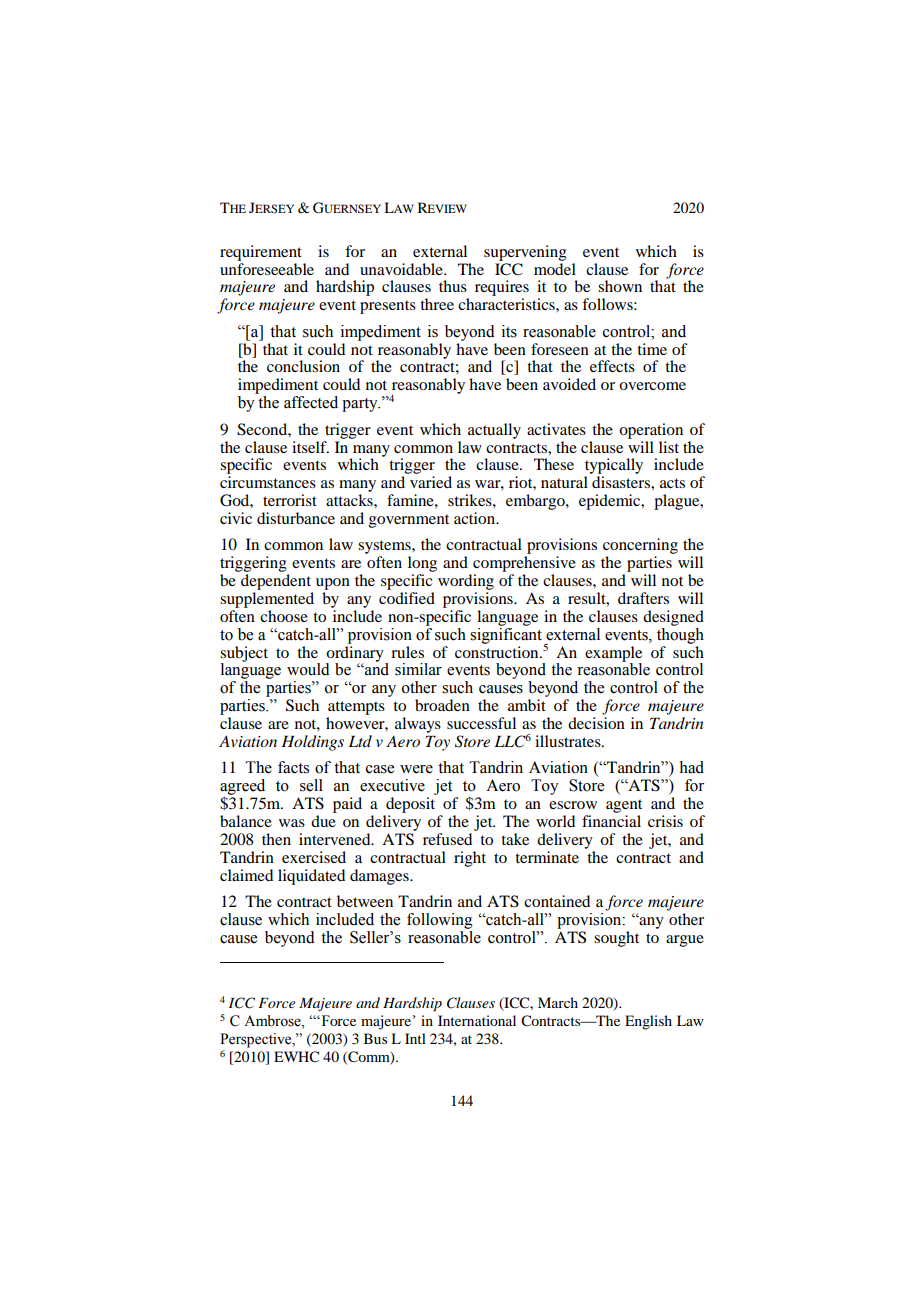  I want to click on example, so click(613, 655).
